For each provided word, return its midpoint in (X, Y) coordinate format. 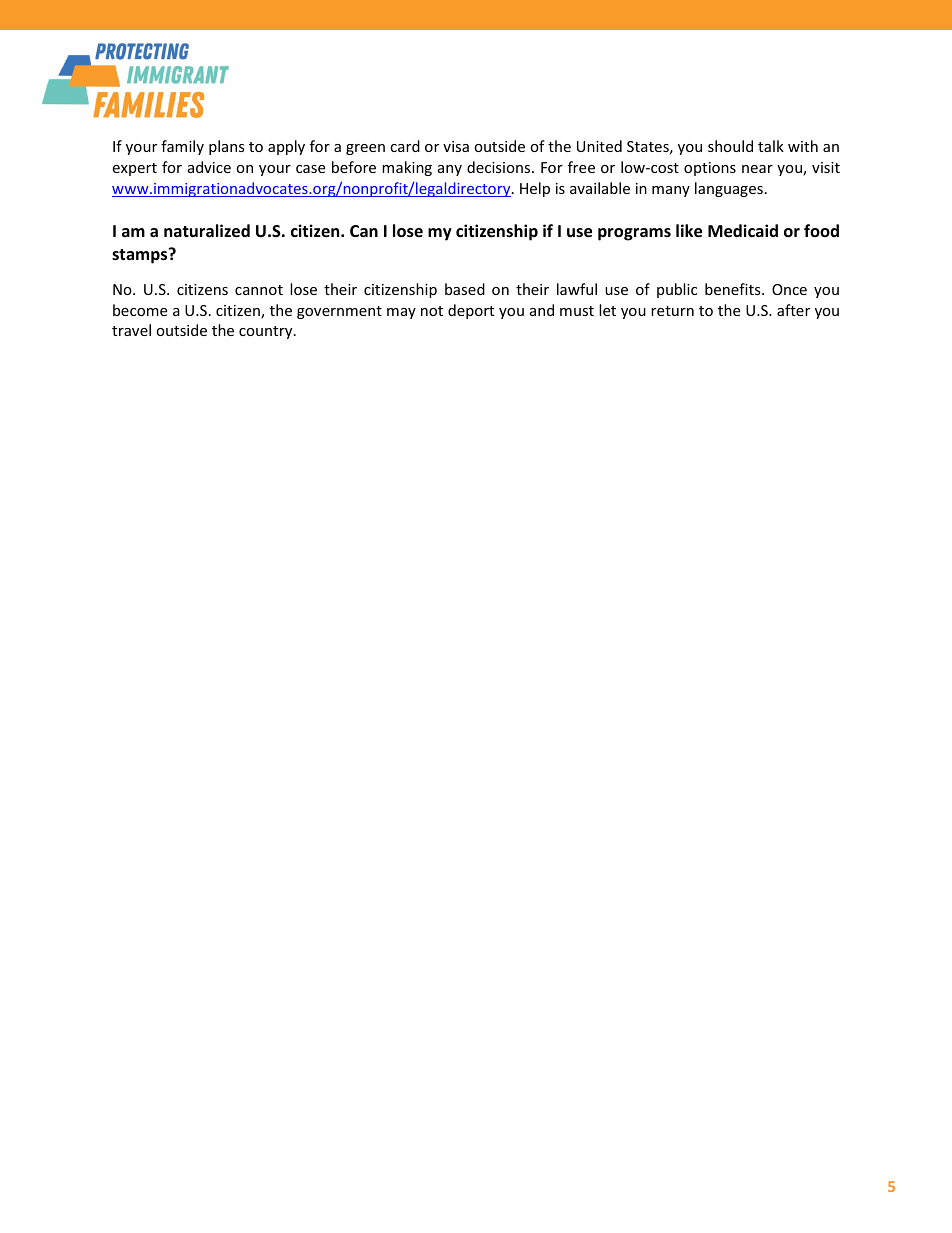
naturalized (207, 231)
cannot (259, 290)
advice (209, 167)
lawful (577, 289)
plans (227, 147)
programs (634, 234)
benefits (734, 289)
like (689, 231)
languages (729, 189)
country (267, 332)
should (730, 146)
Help (535, 189)
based (465, 289)
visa (456, 146)
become (140, 310)
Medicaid (743, 231)
